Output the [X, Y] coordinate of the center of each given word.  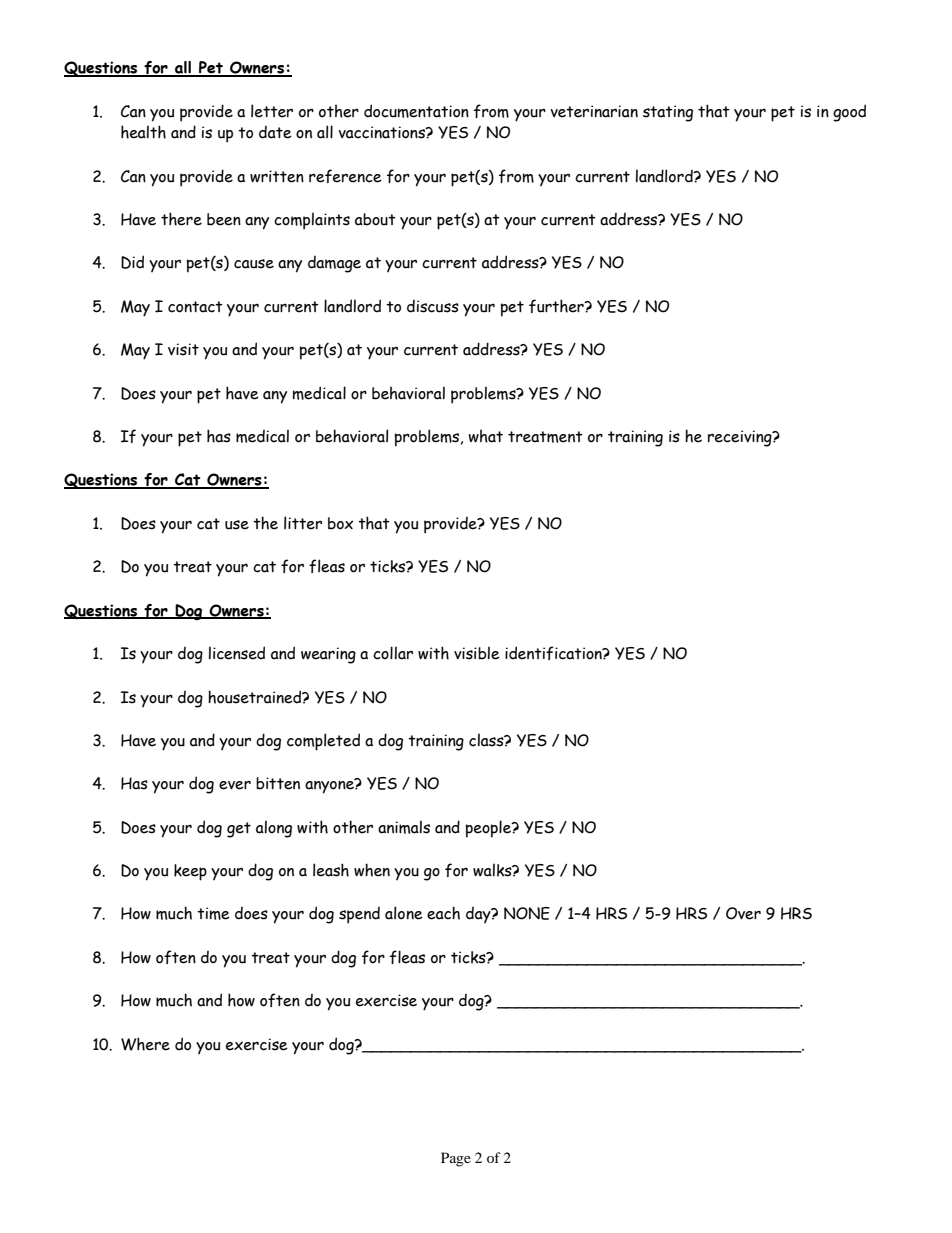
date [275, 132]
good [849, 113]
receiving [741, 438]
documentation [416, 111]
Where [145, 1044]
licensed [237, 653]
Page [456, 1159]
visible [477, 653]
